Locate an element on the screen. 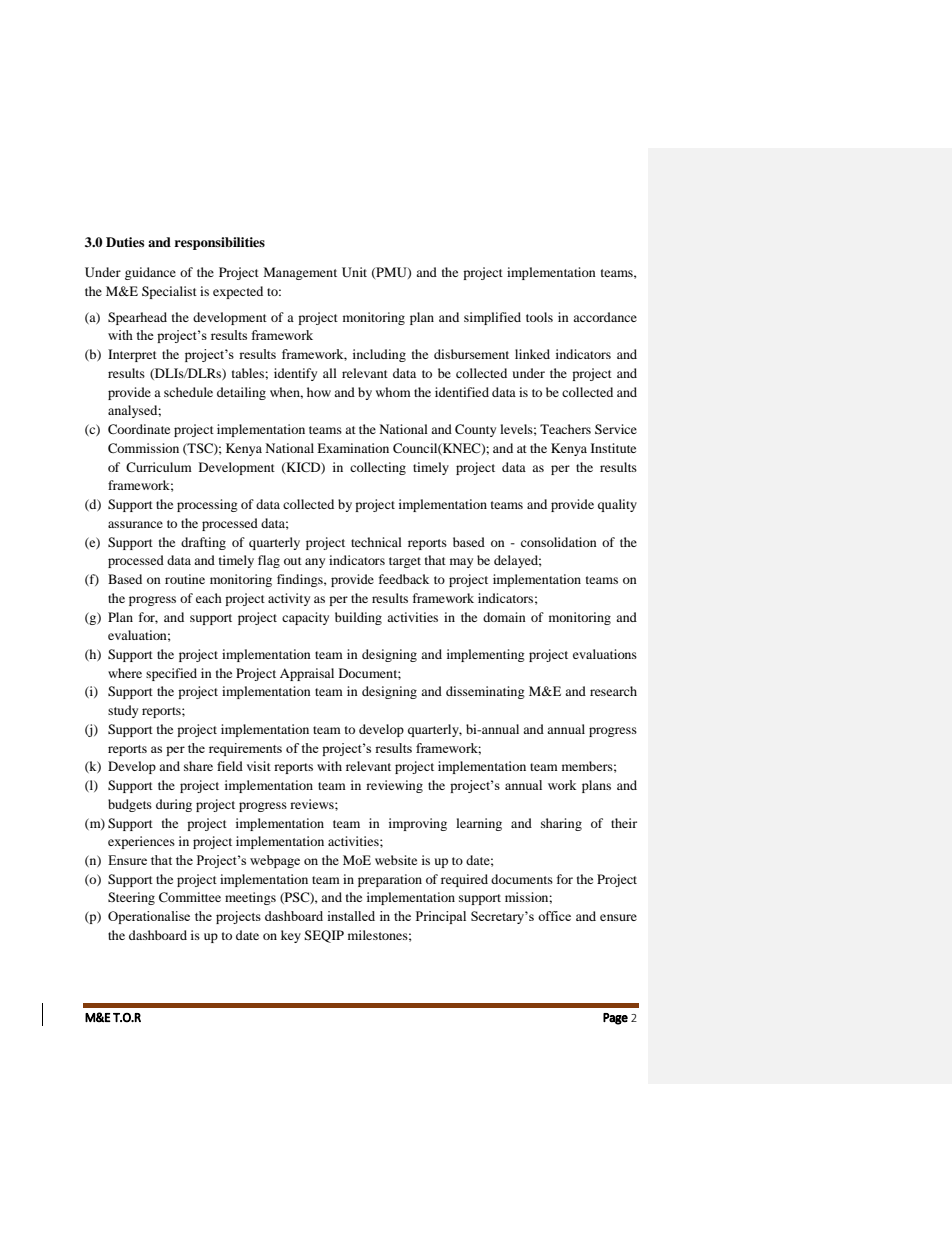  Committee is located at coordinates (190, 897).
